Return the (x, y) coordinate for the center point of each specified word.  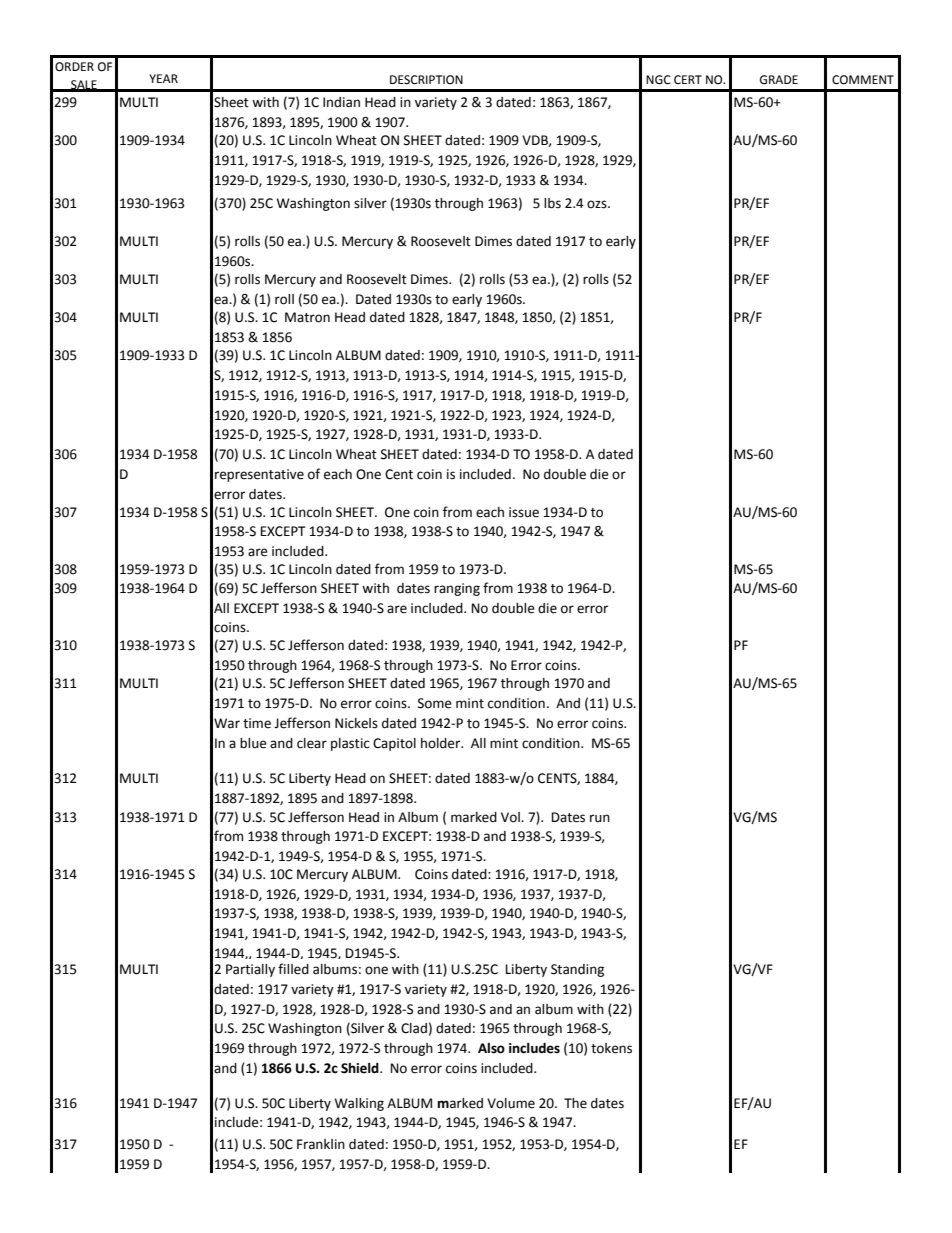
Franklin (321, 1144)
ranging (457, 589)
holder (442, 743)
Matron (307, 317)
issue (524, 512)
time (257, 723)
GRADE (779, 80)
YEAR (163, 78)
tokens (611, 1048)
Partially (250, 970)
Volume (511, 1103)
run (600, 818)
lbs (552, 203)
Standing (577, 970)
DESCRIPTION (426, 80)
